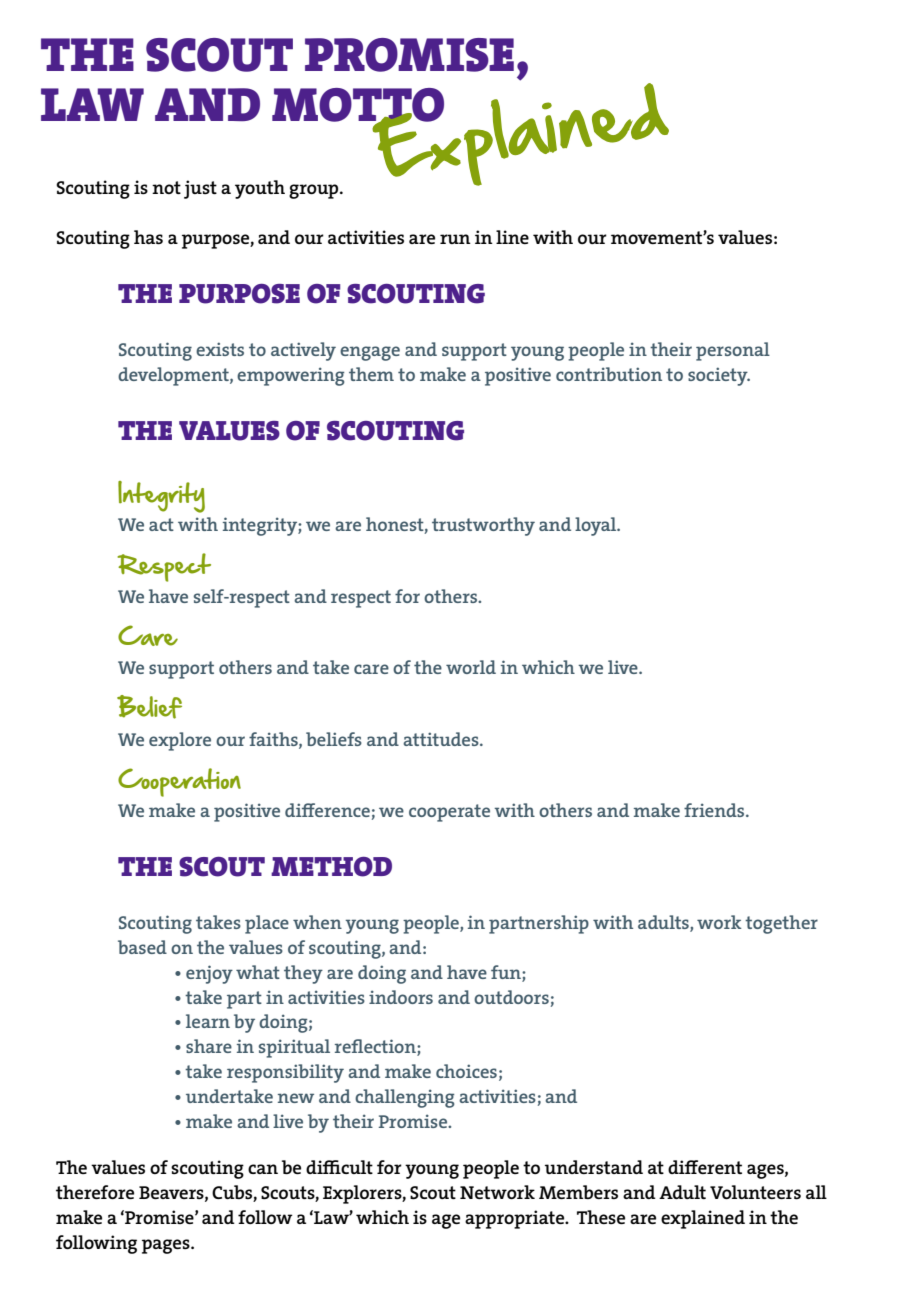 The height and width of the screenshot is (1308, 924). I want to click on exists, so click(220, 349).
